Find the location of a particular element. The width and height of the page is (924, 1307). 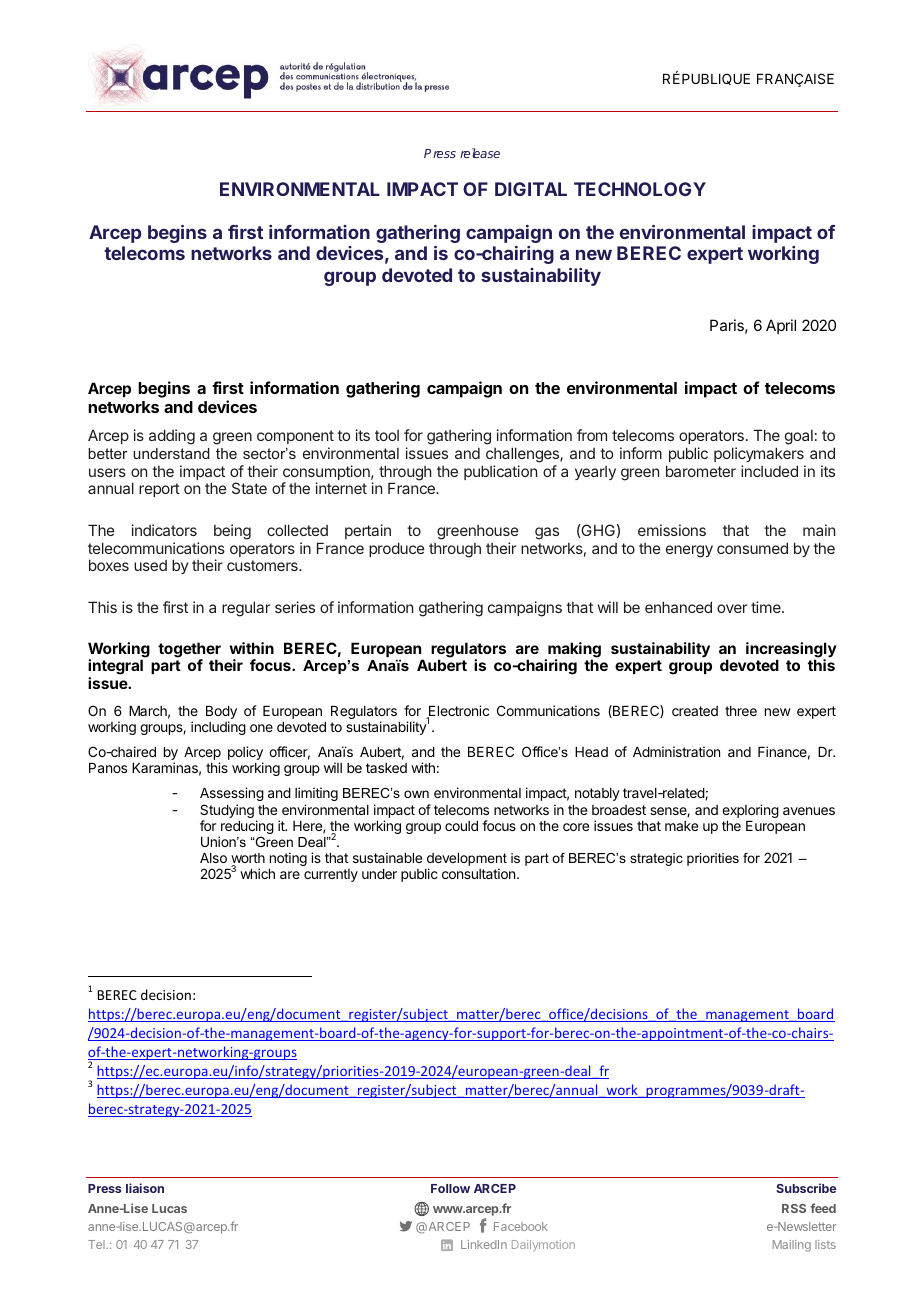

produce is located at coordinates (397, 549).
